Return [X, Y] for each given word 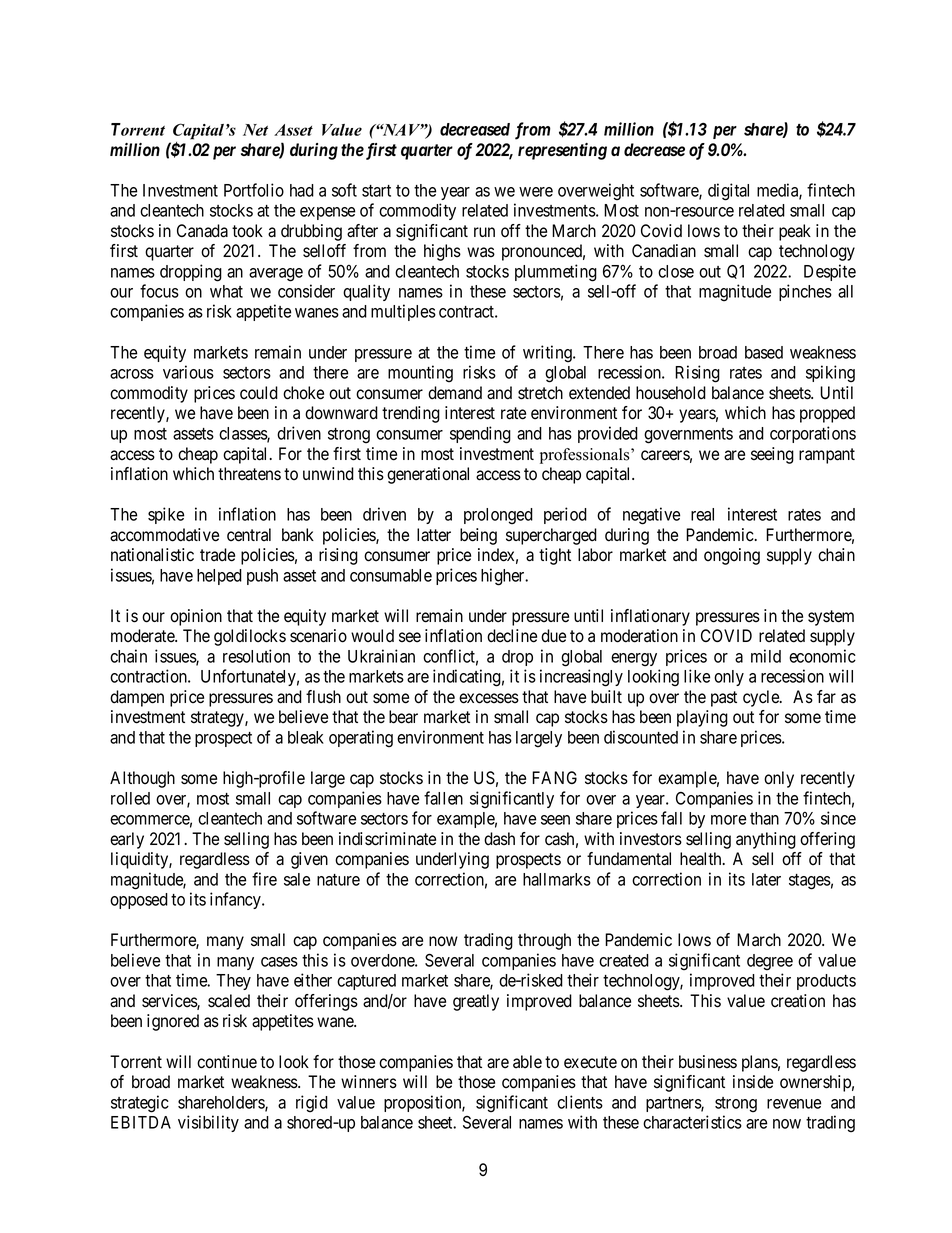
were [536, 192]
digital [728, 192]
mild [766, 656]
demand [455, 393]
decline [512, 636]
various [188, 372]
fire [264, 879]
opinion [196, 617]
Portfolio [254, 190]
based [764, 352]
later [766, 879]
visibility [208, 1123]
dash [499, 839]
